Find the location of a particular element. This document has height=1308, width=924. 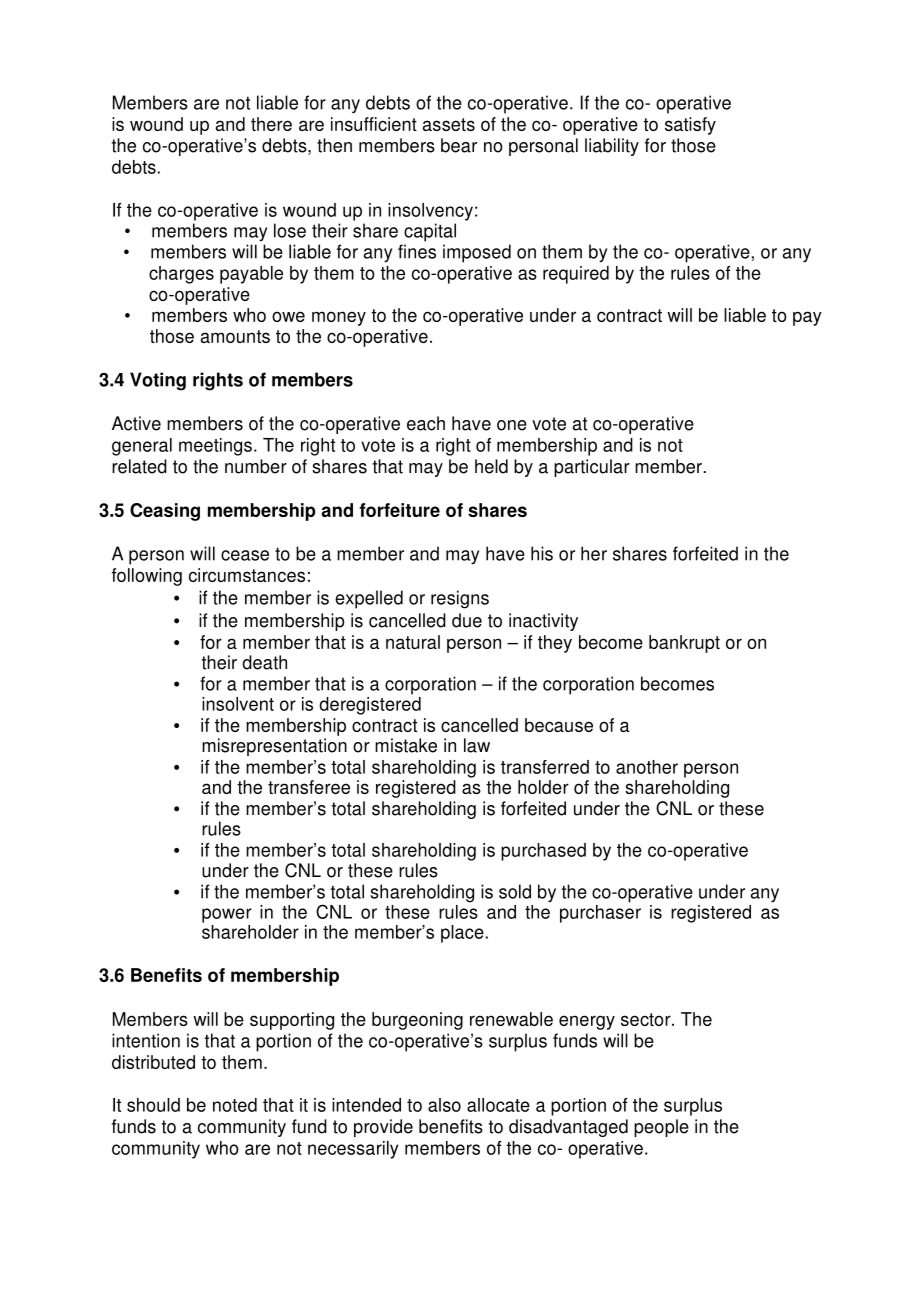

bear is located at coordinates (459, 145).
